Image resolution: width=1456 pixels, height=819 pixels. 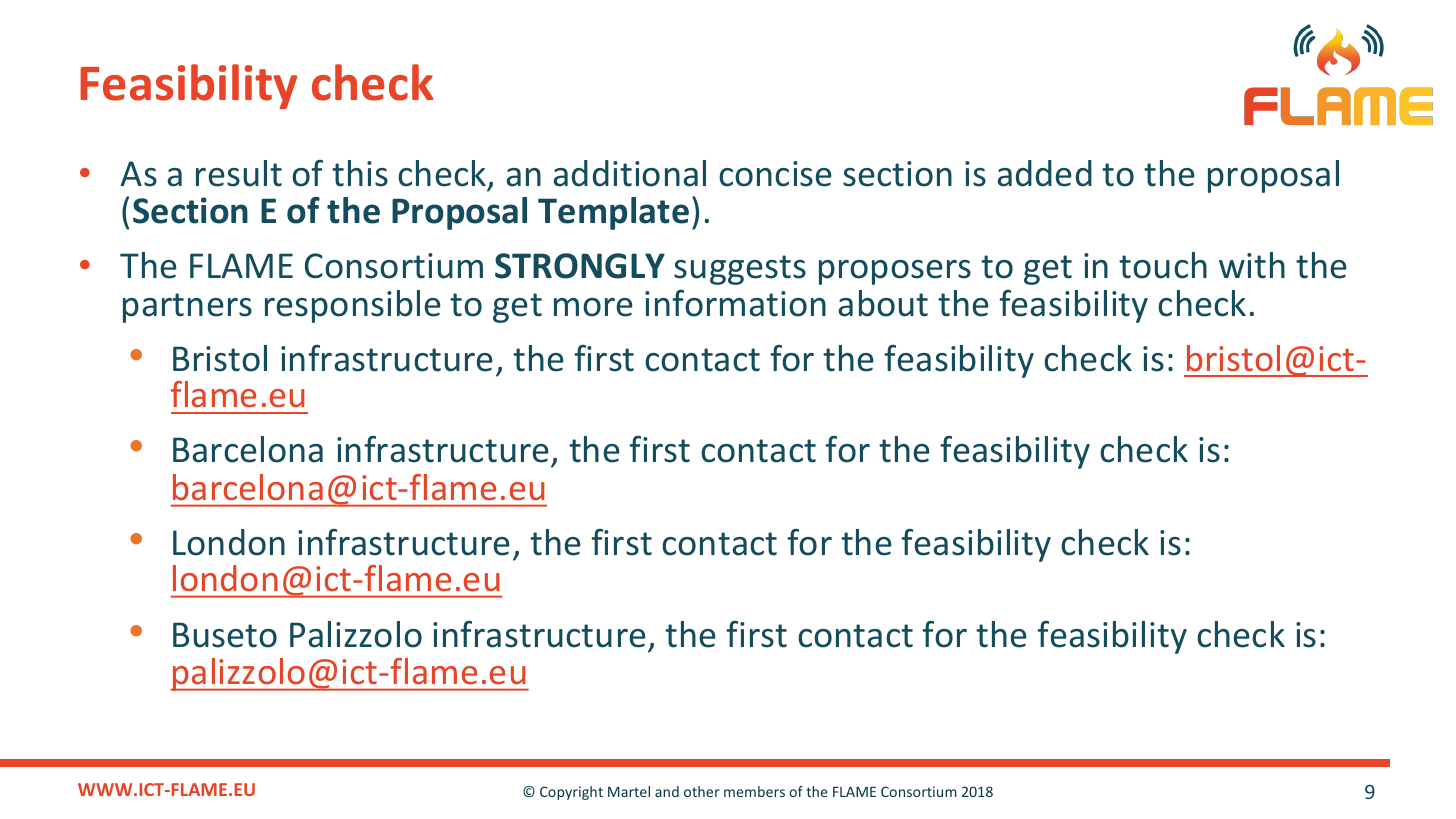 What do you see at coordinates (775, 174) in the document?
I see `concise` at bounding box center [775, 174].
